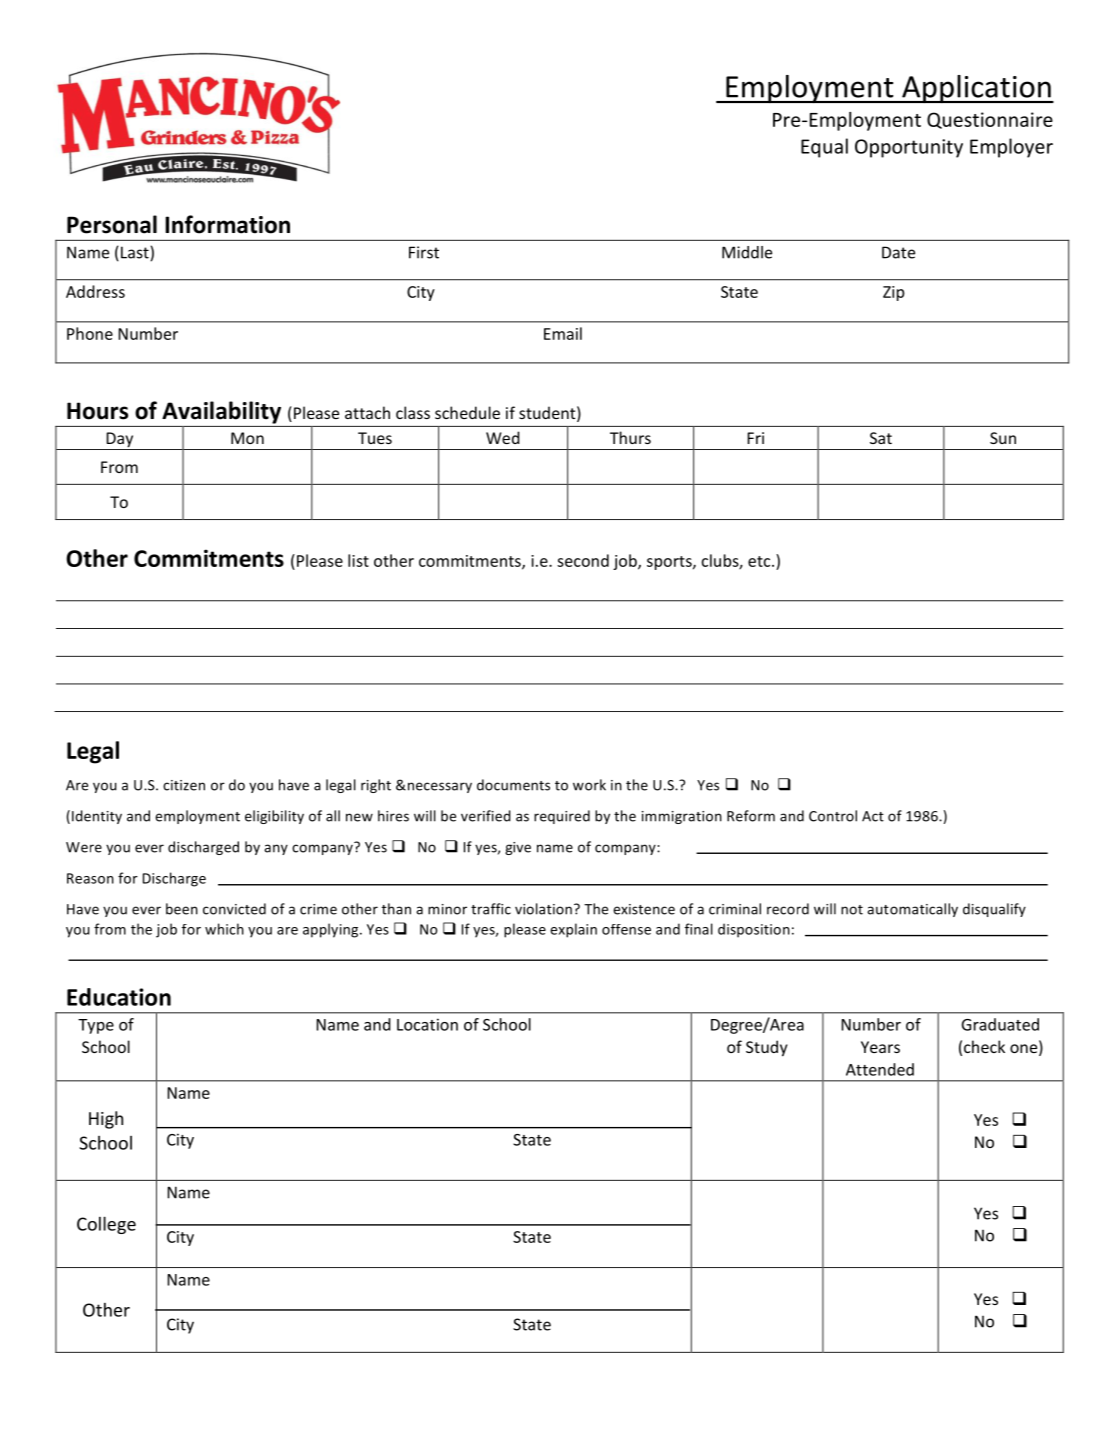  I want to click on required, so click(562, 817).
